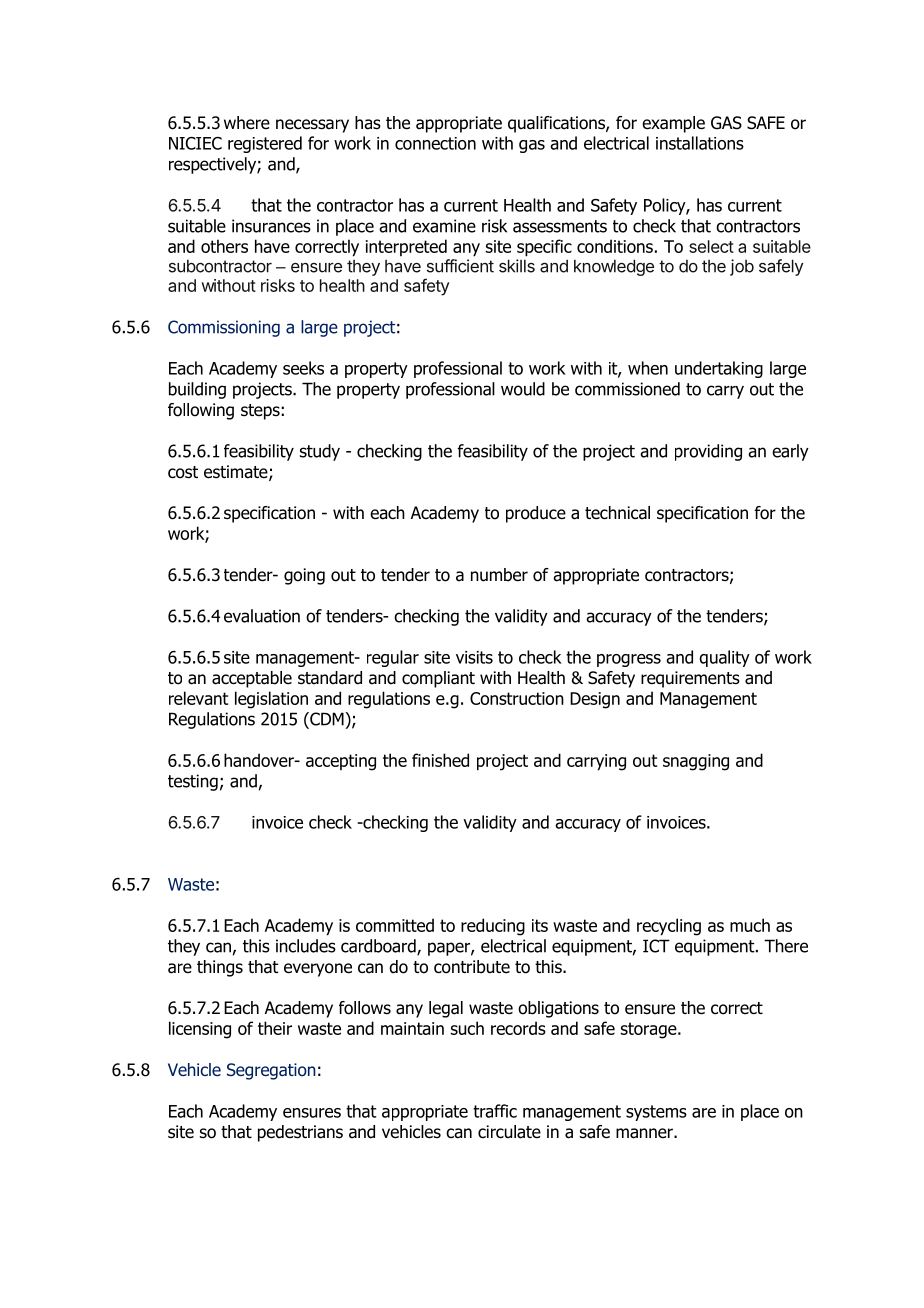 This screenshot has width=924, height=1308. Describe the element at coordinates (724, 658) in the screenshot. I see `quality` at that location.
